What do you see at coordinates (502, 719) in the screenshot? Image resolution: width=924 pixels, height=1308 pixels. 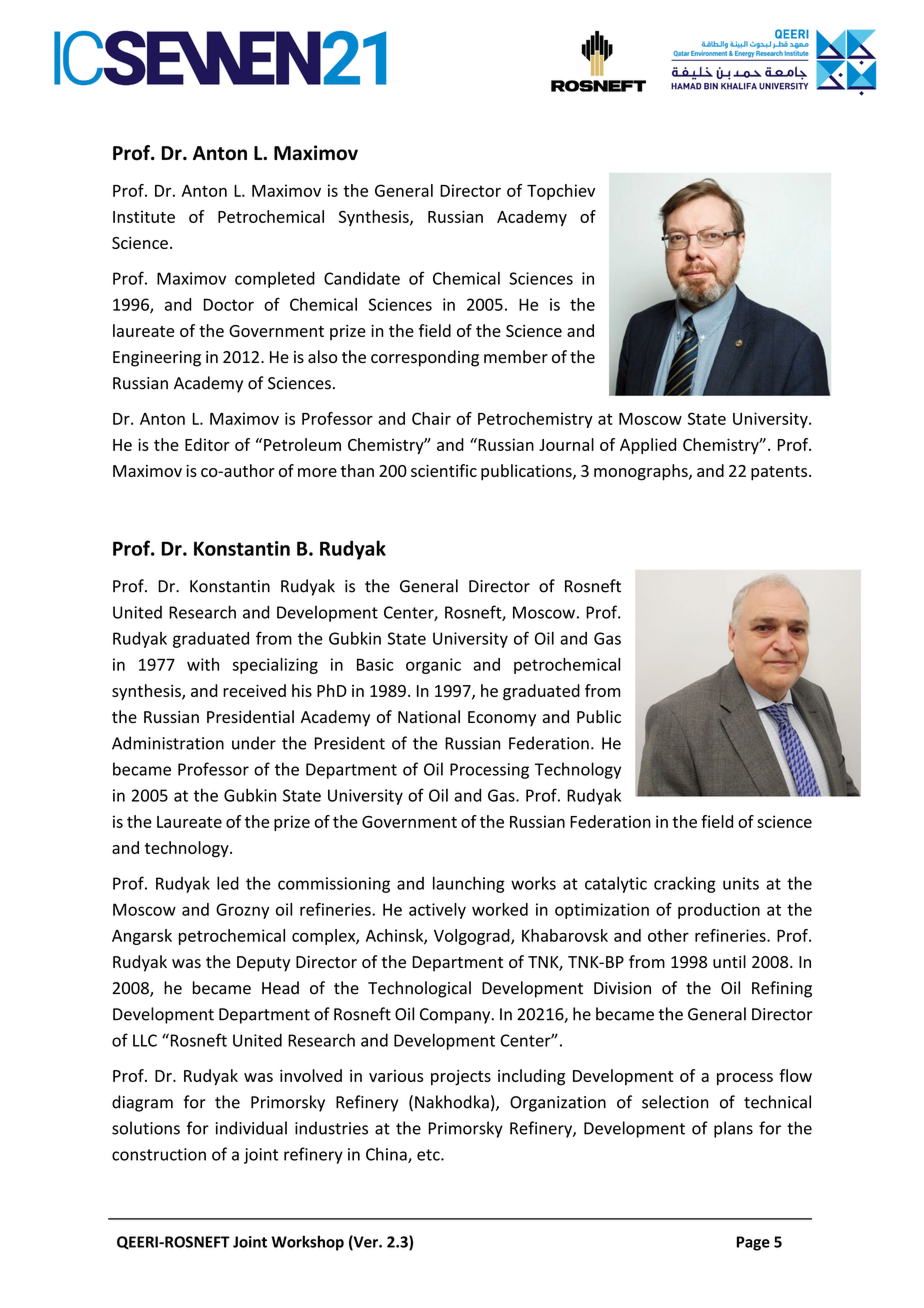 I see `Economy` at bounding box center [502, 719].
